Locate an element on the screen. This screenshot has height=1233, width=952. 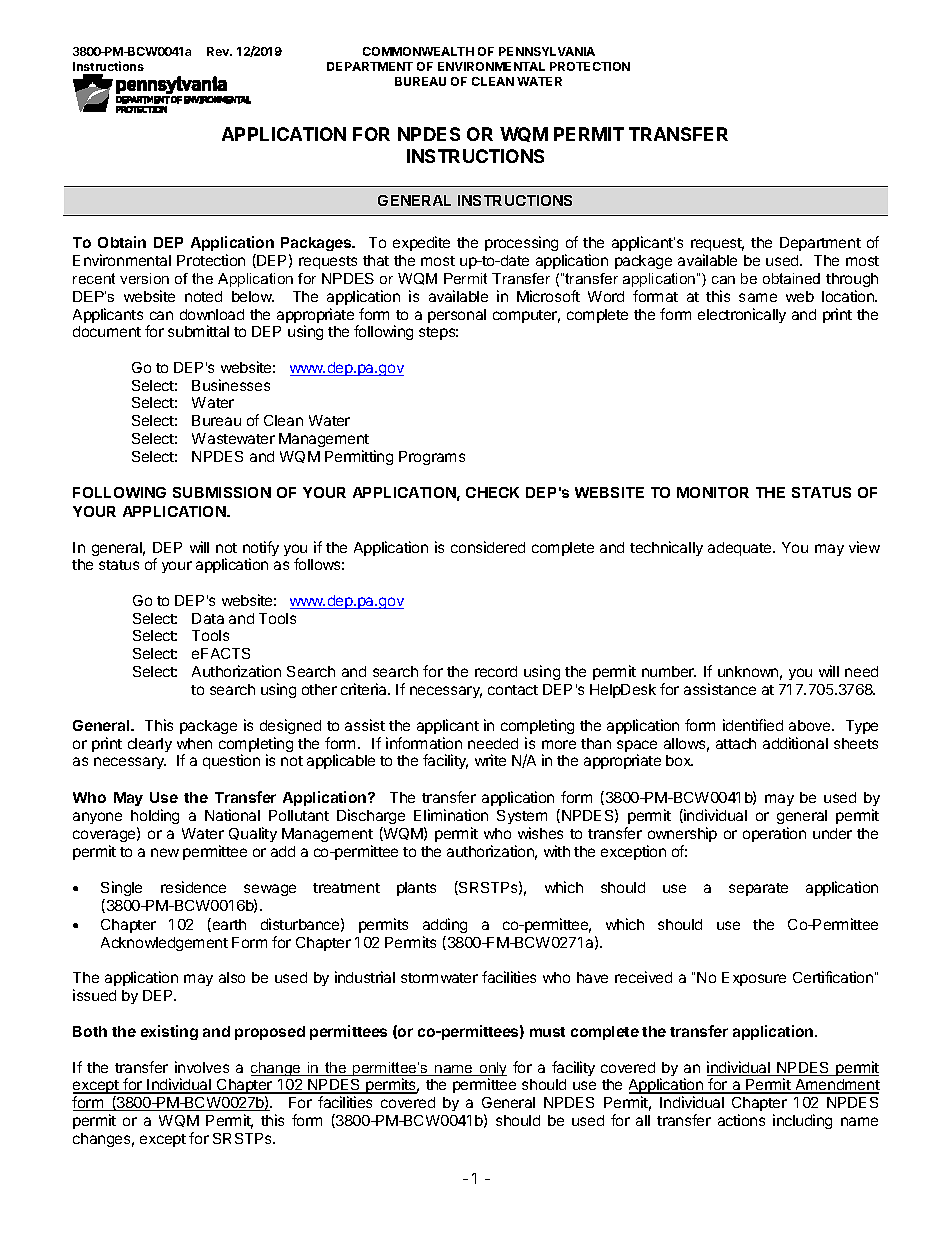
new is located at coordinates (165, 852).
